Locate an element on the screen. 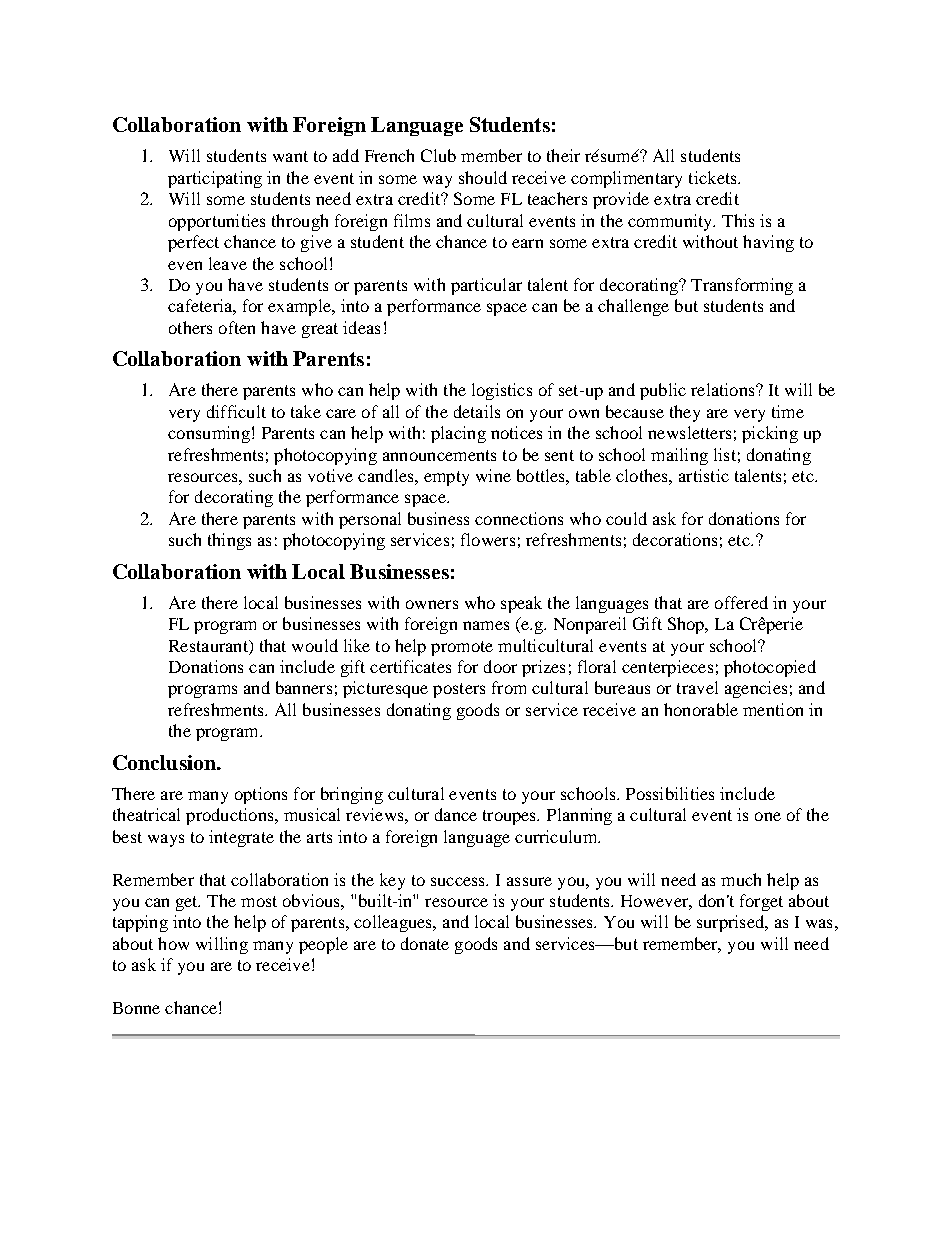 Image resolution: width=952 pixels, height=1233 pixels. tickets is located at coordinates (714, 177).
